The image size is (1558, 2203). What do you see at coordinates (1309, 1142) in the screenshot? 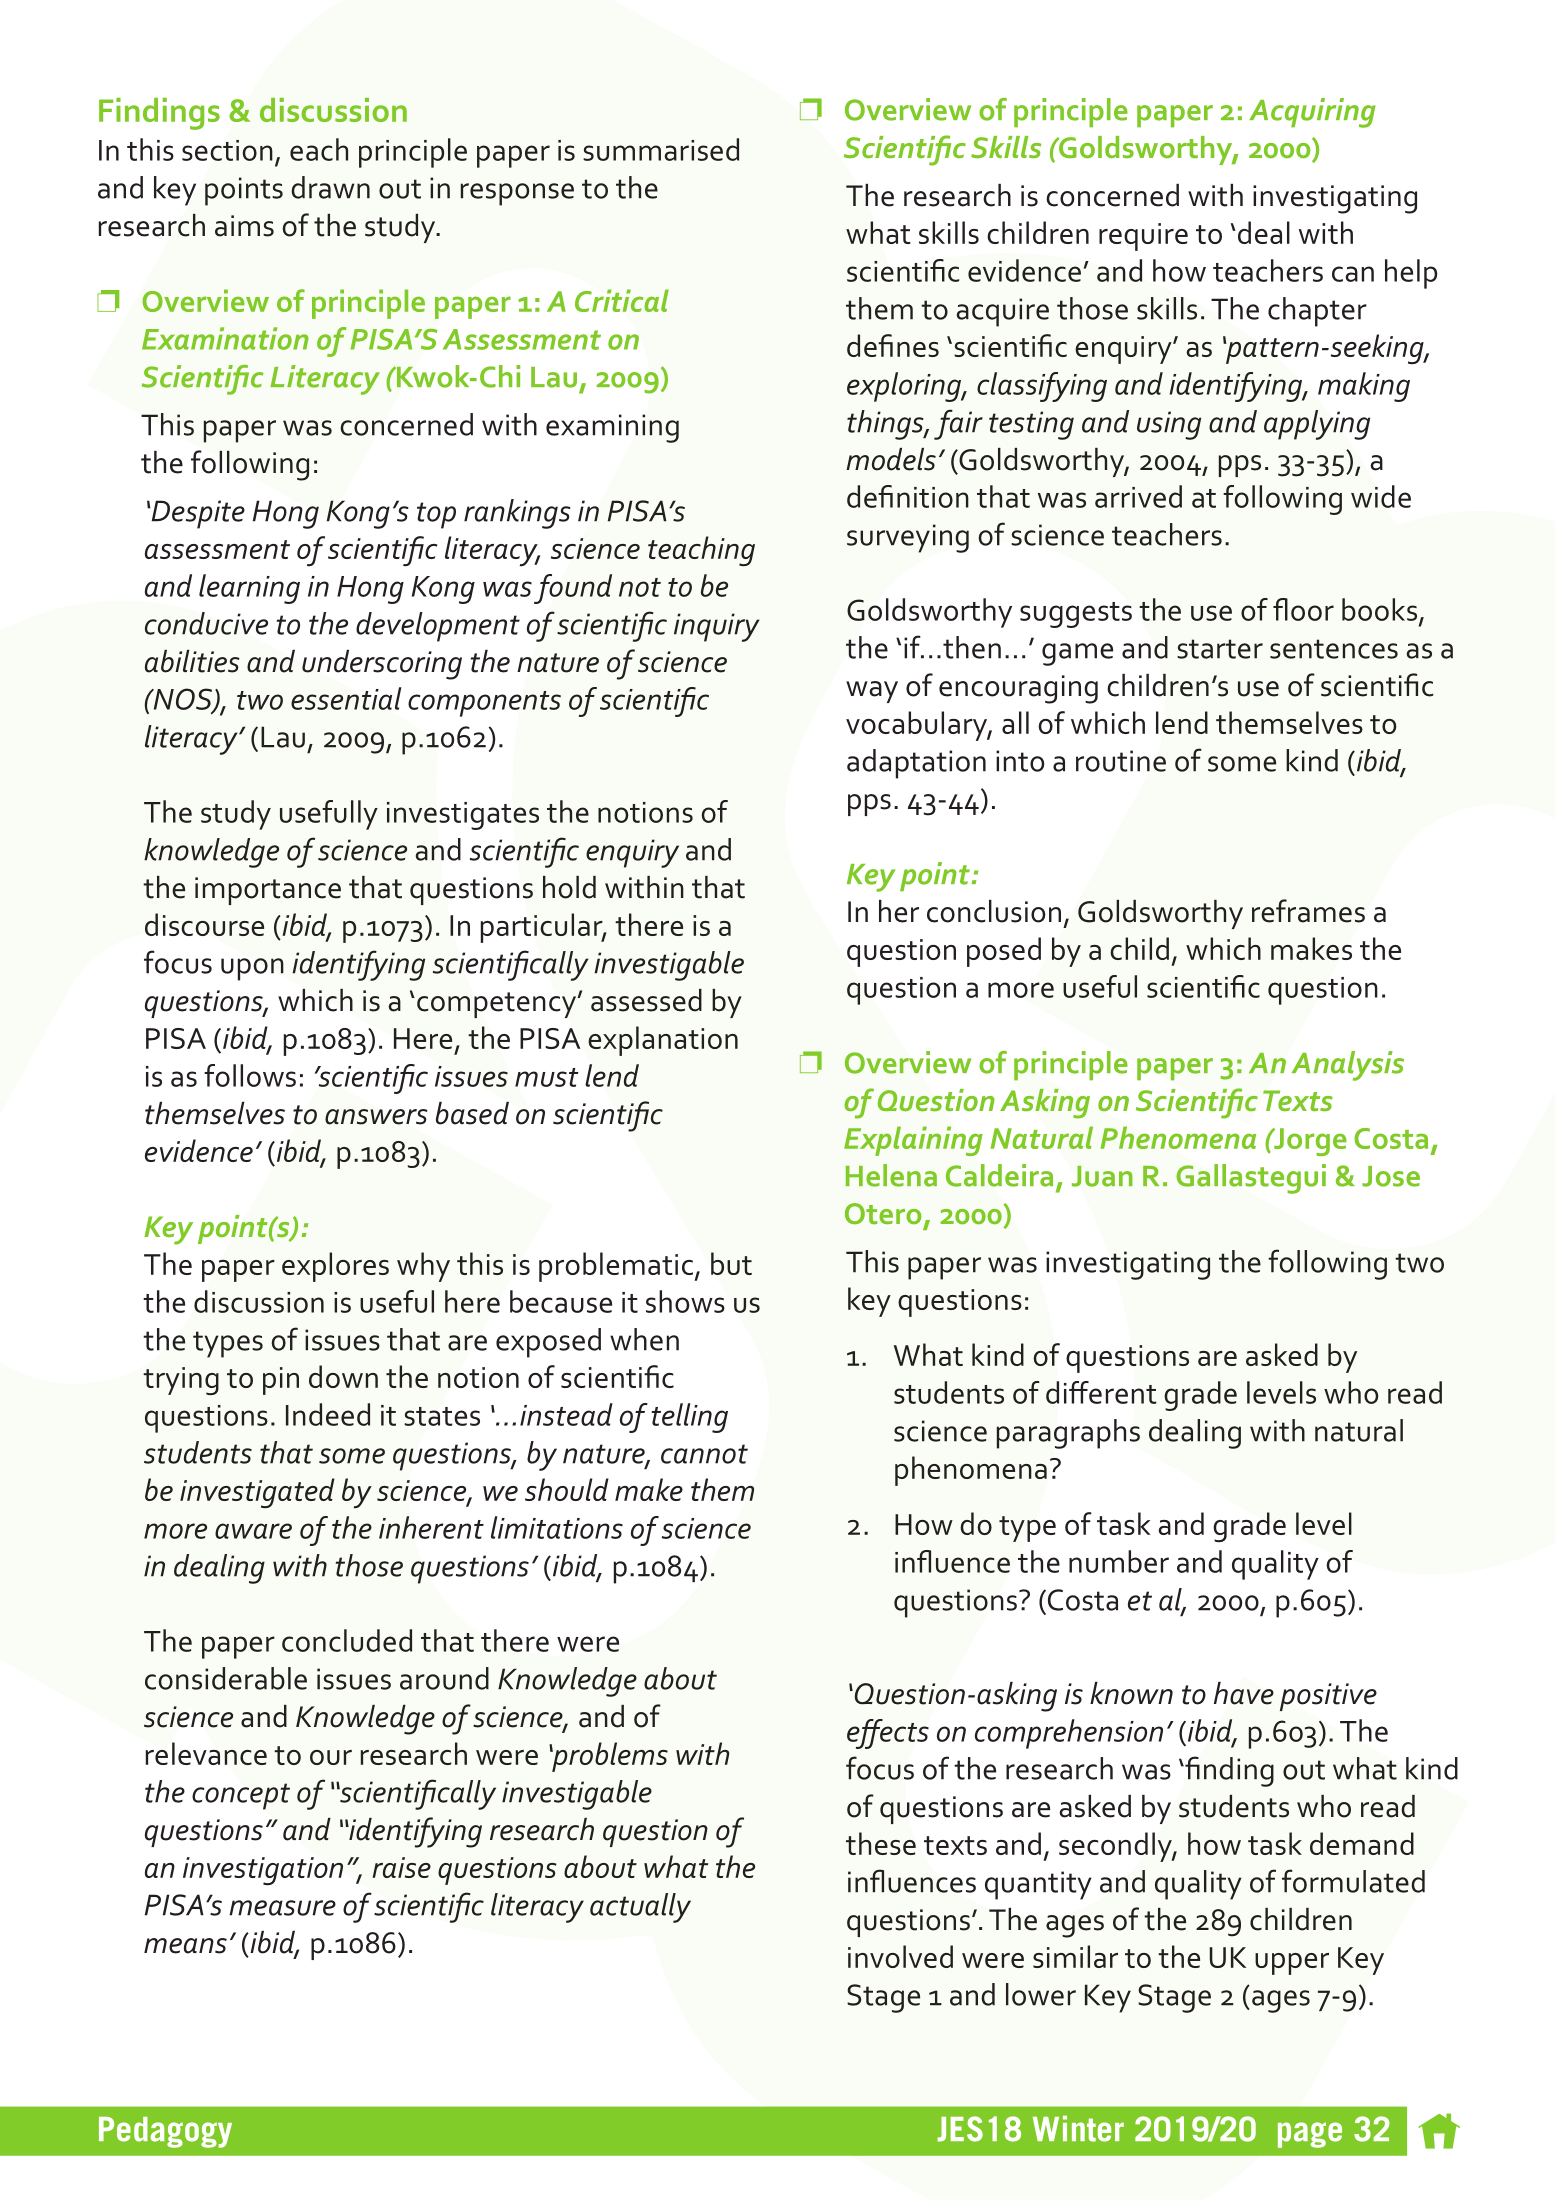
I see `Jorge` at bounding box center [1309, 1142].
